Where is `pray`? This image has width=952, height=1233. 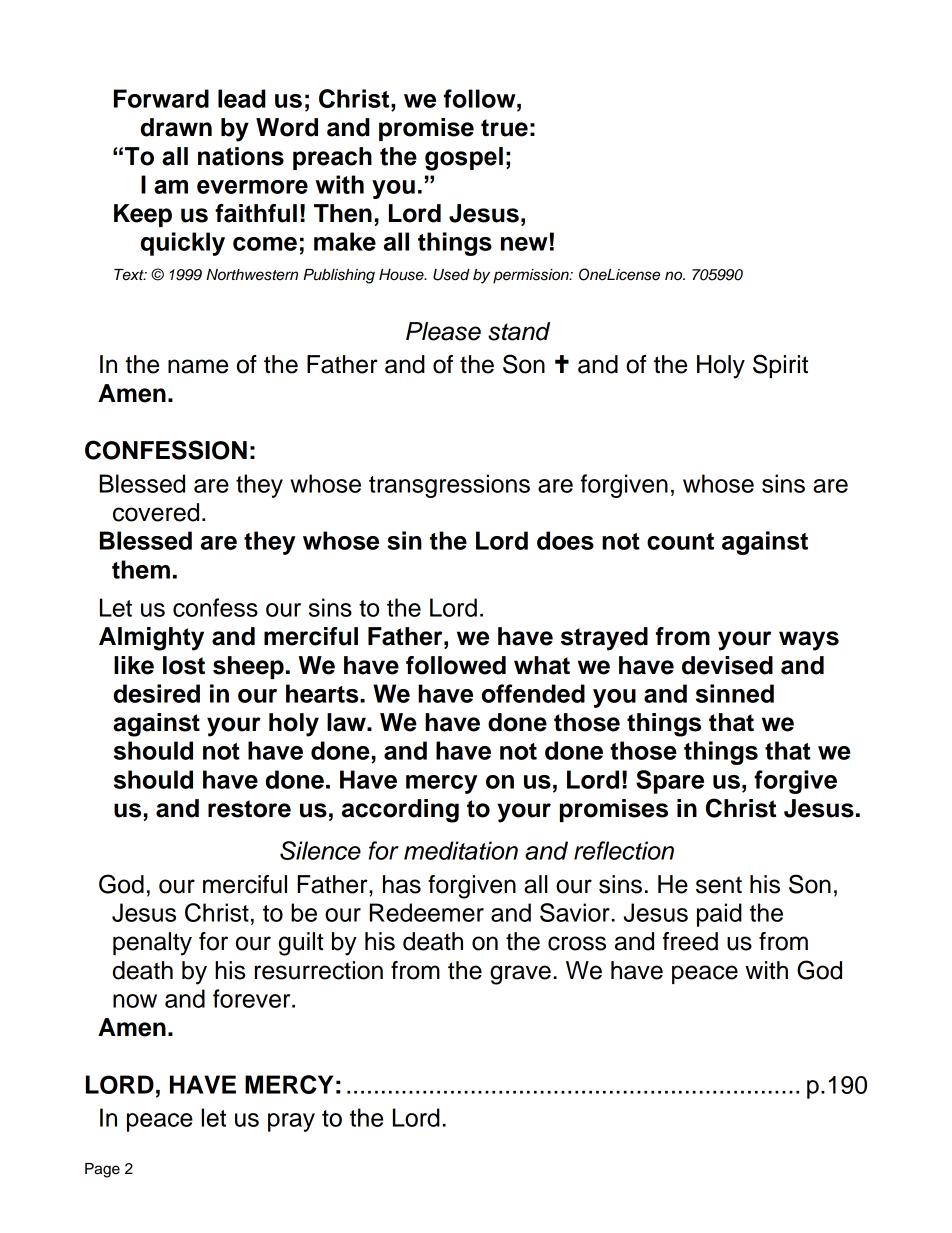
pray is located at coordinates (291, 1122).
